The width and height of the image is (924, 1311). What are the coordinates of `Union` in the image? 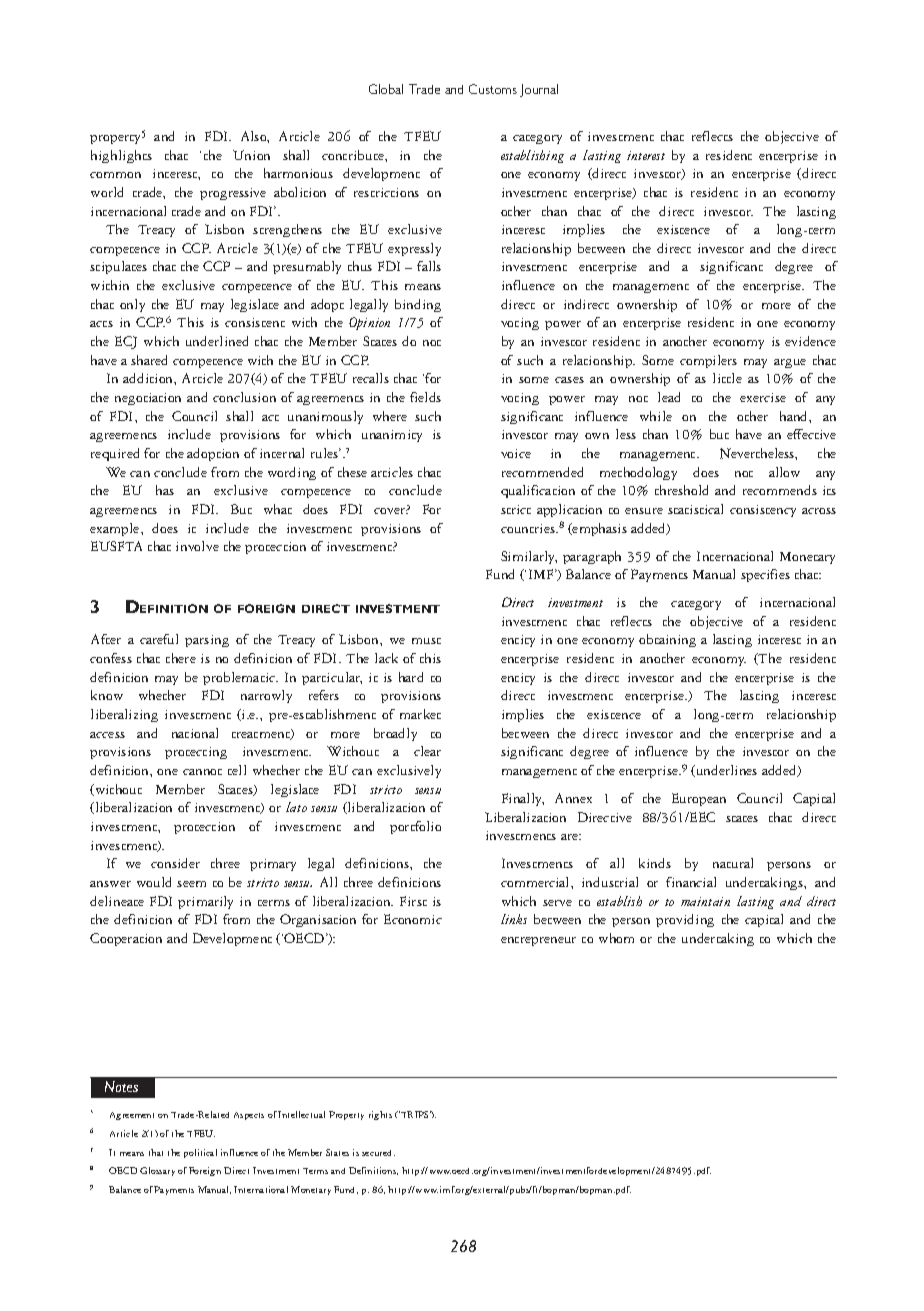 It's located at (251, 155).
